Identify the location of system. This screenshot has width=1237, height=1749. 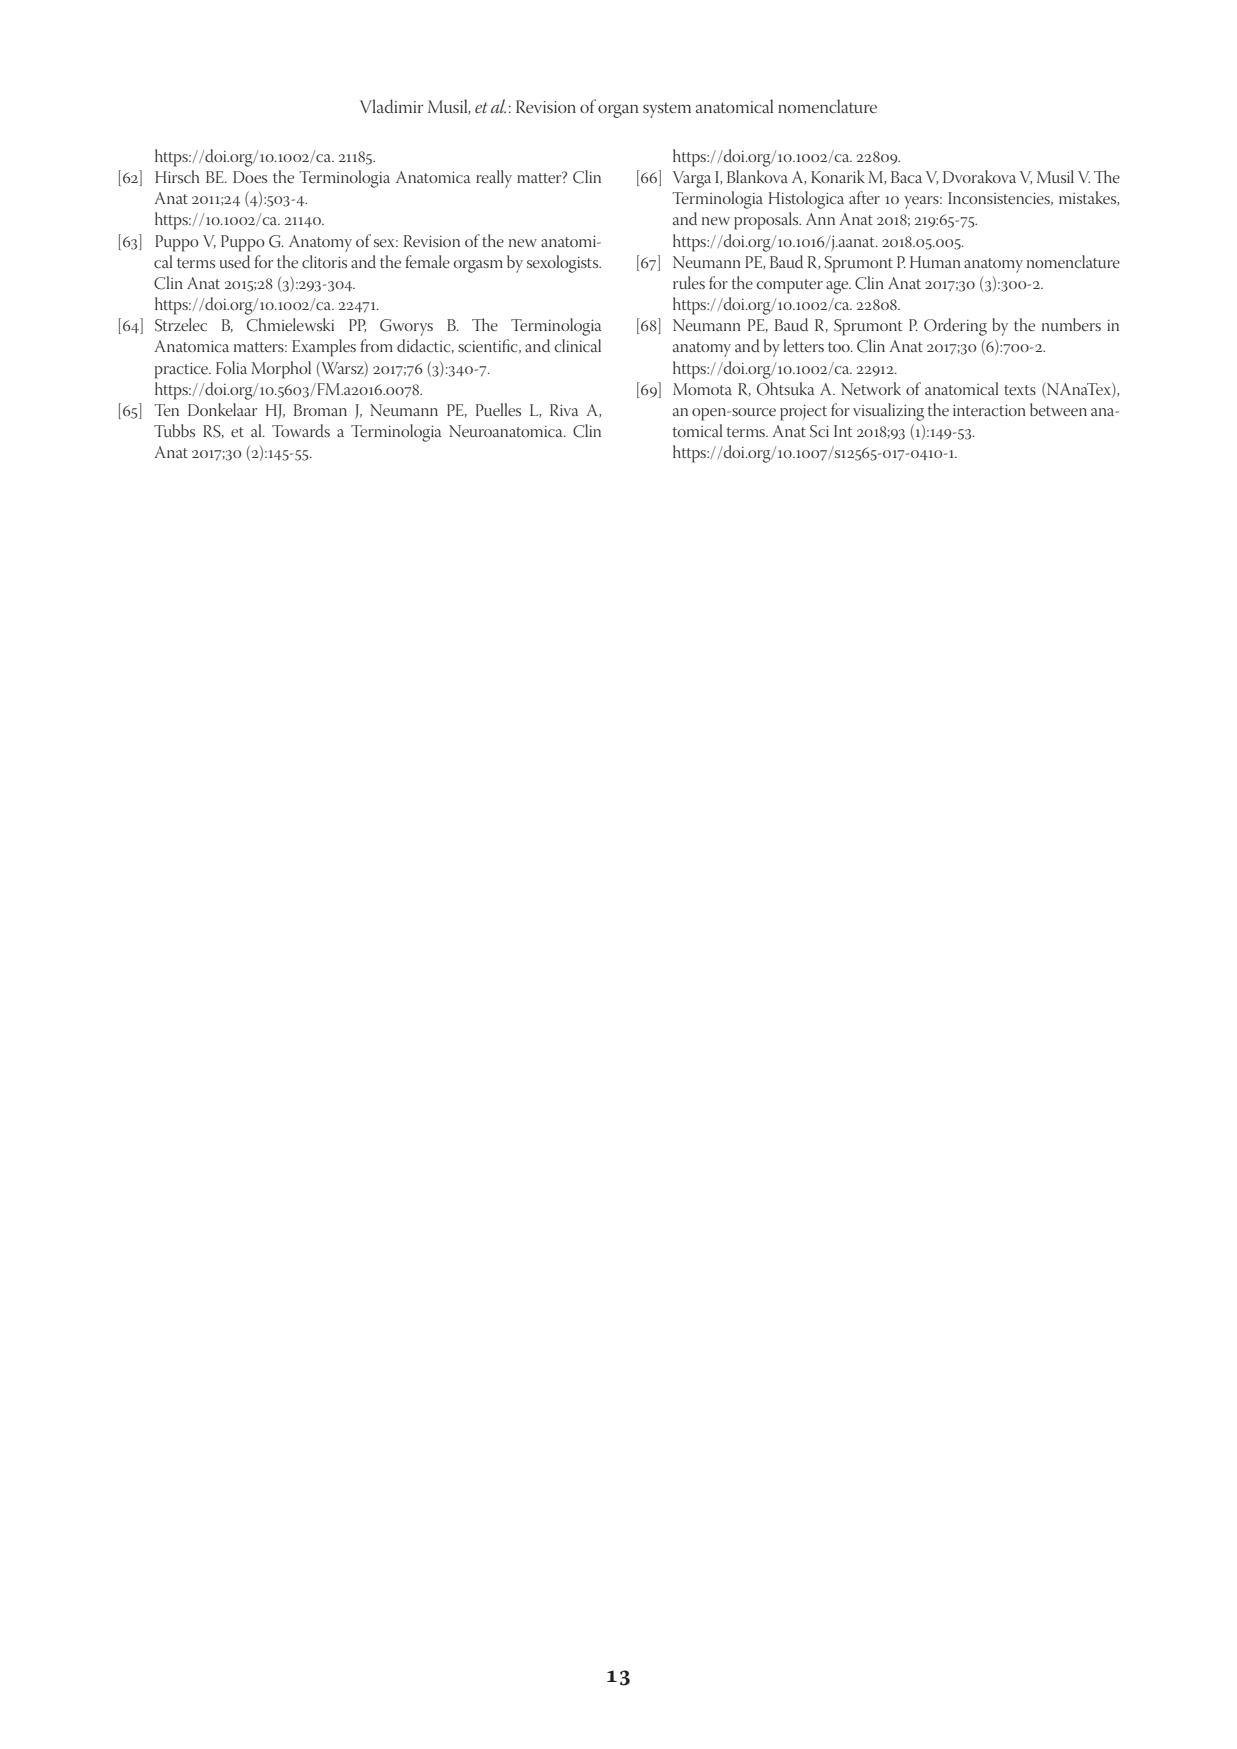
(667, 110).
